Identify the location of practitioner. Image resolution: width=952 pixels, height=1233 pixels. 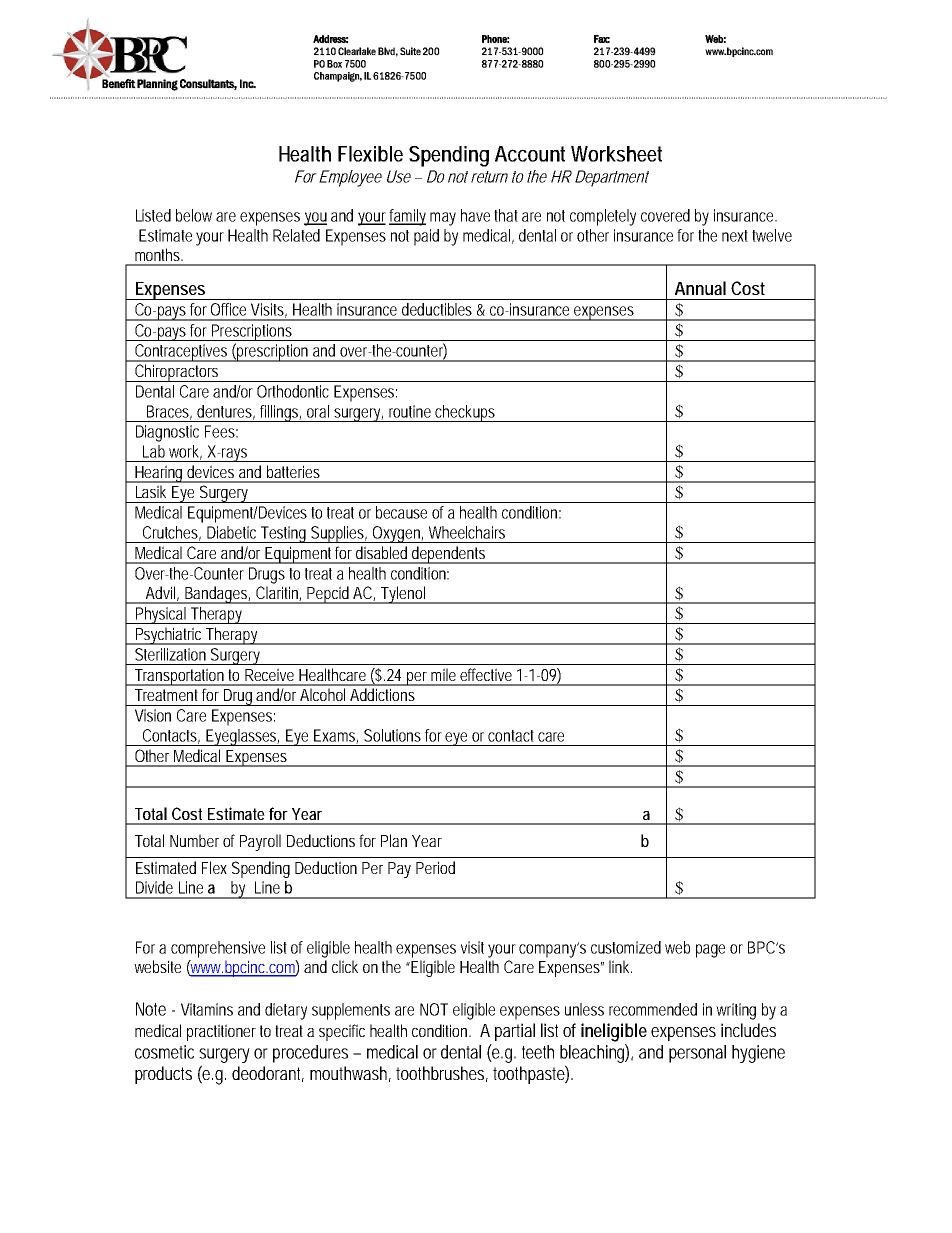
(221, 1032).
